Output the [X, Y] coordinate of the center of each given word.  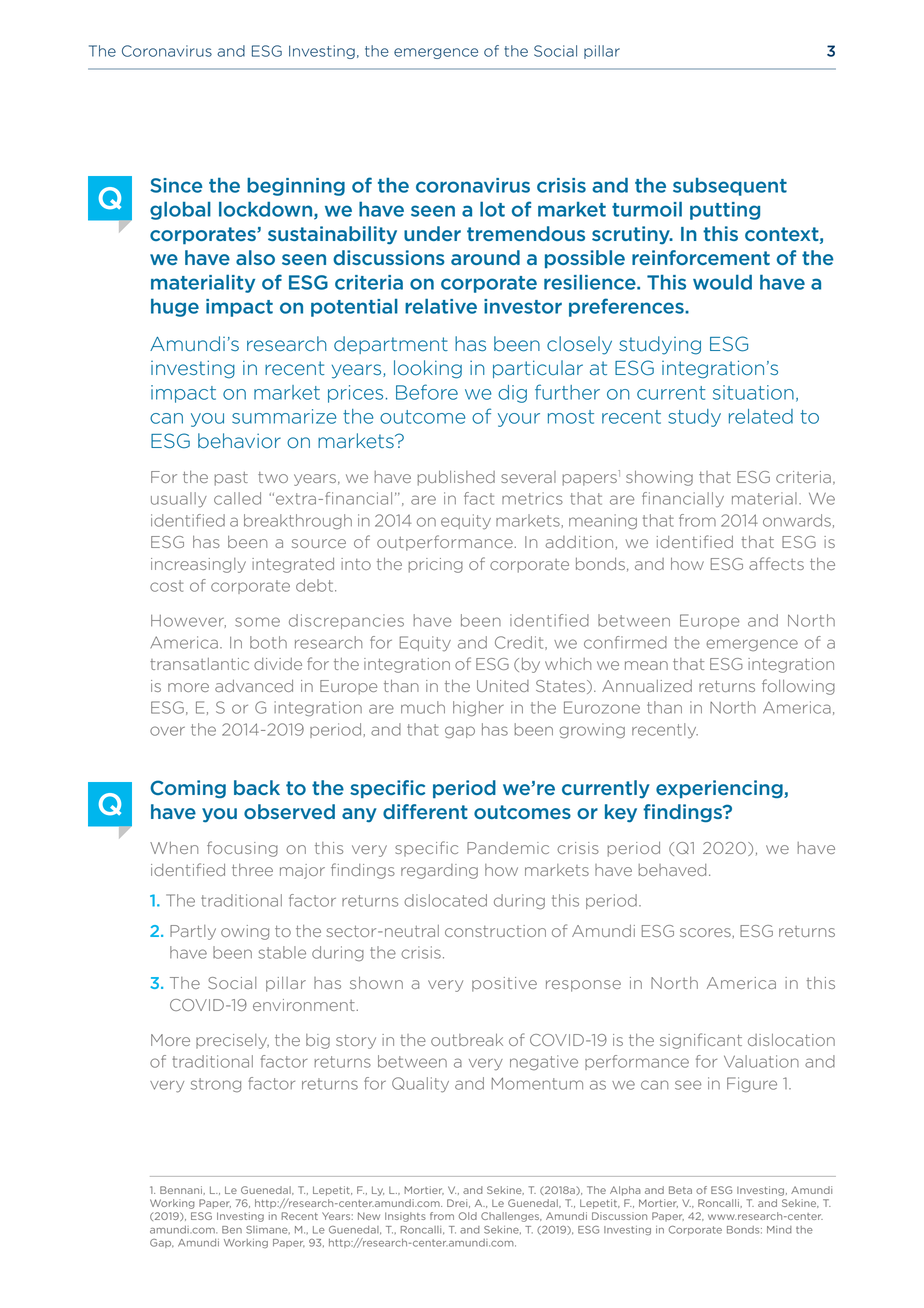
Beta [680, 1190]
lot [492, 209]
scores [706, 933]
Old [468, 1216]
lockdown [267, 210]
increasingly [198, 565]
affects [776, 563]
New [369, 1216]
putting [725, 211]
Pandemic [508, 848]
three [252, 870]
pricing [436, 565]
